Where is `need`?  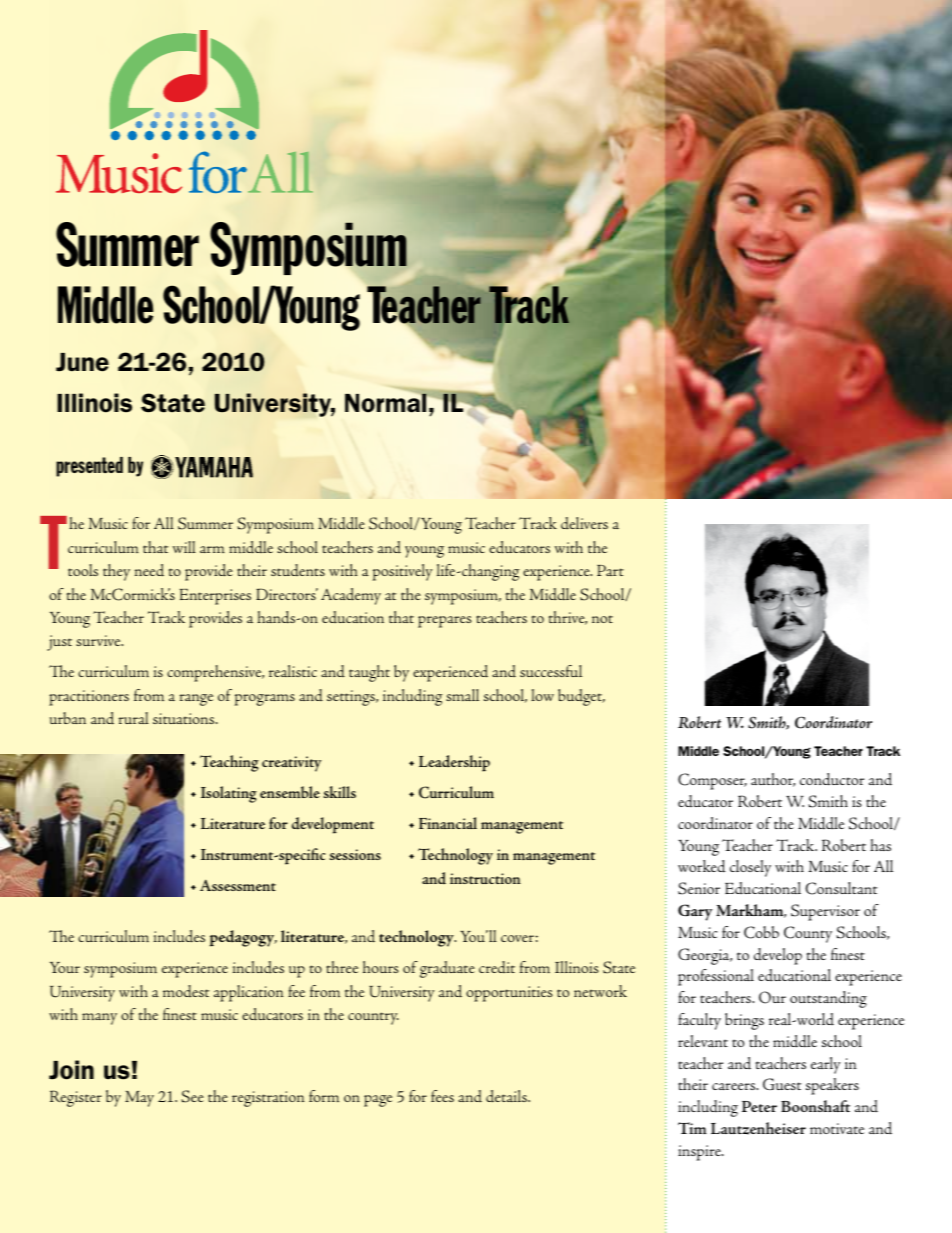 need is located at coordinates (149, 570).
